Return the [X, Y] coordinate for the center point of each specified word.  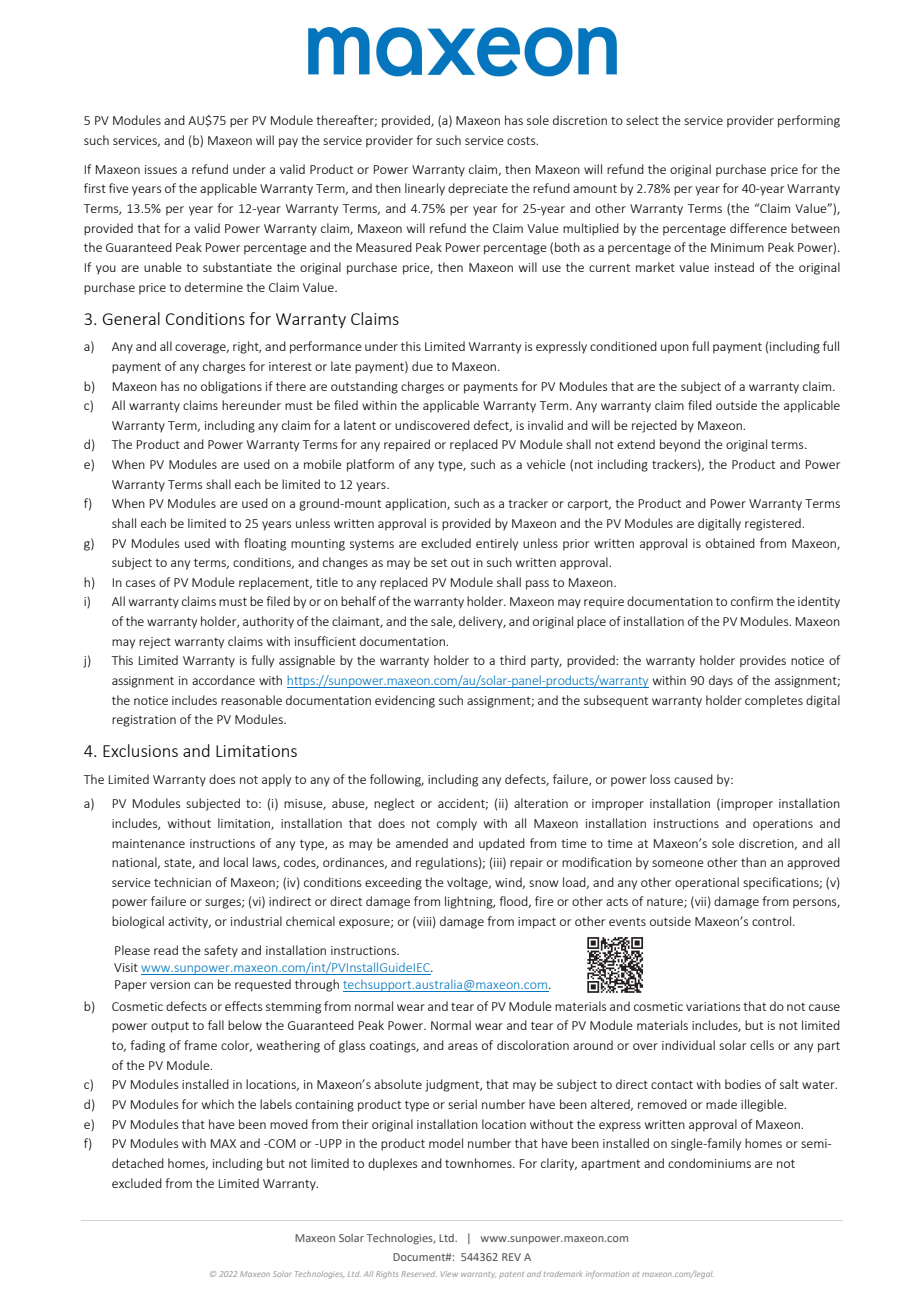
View [449, 1274]
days [721, 681]
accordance [223, 680]
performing [809, 121]
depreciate [478, 189]
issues [161, 169]
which [218, 1104]
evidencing [405, 701]
